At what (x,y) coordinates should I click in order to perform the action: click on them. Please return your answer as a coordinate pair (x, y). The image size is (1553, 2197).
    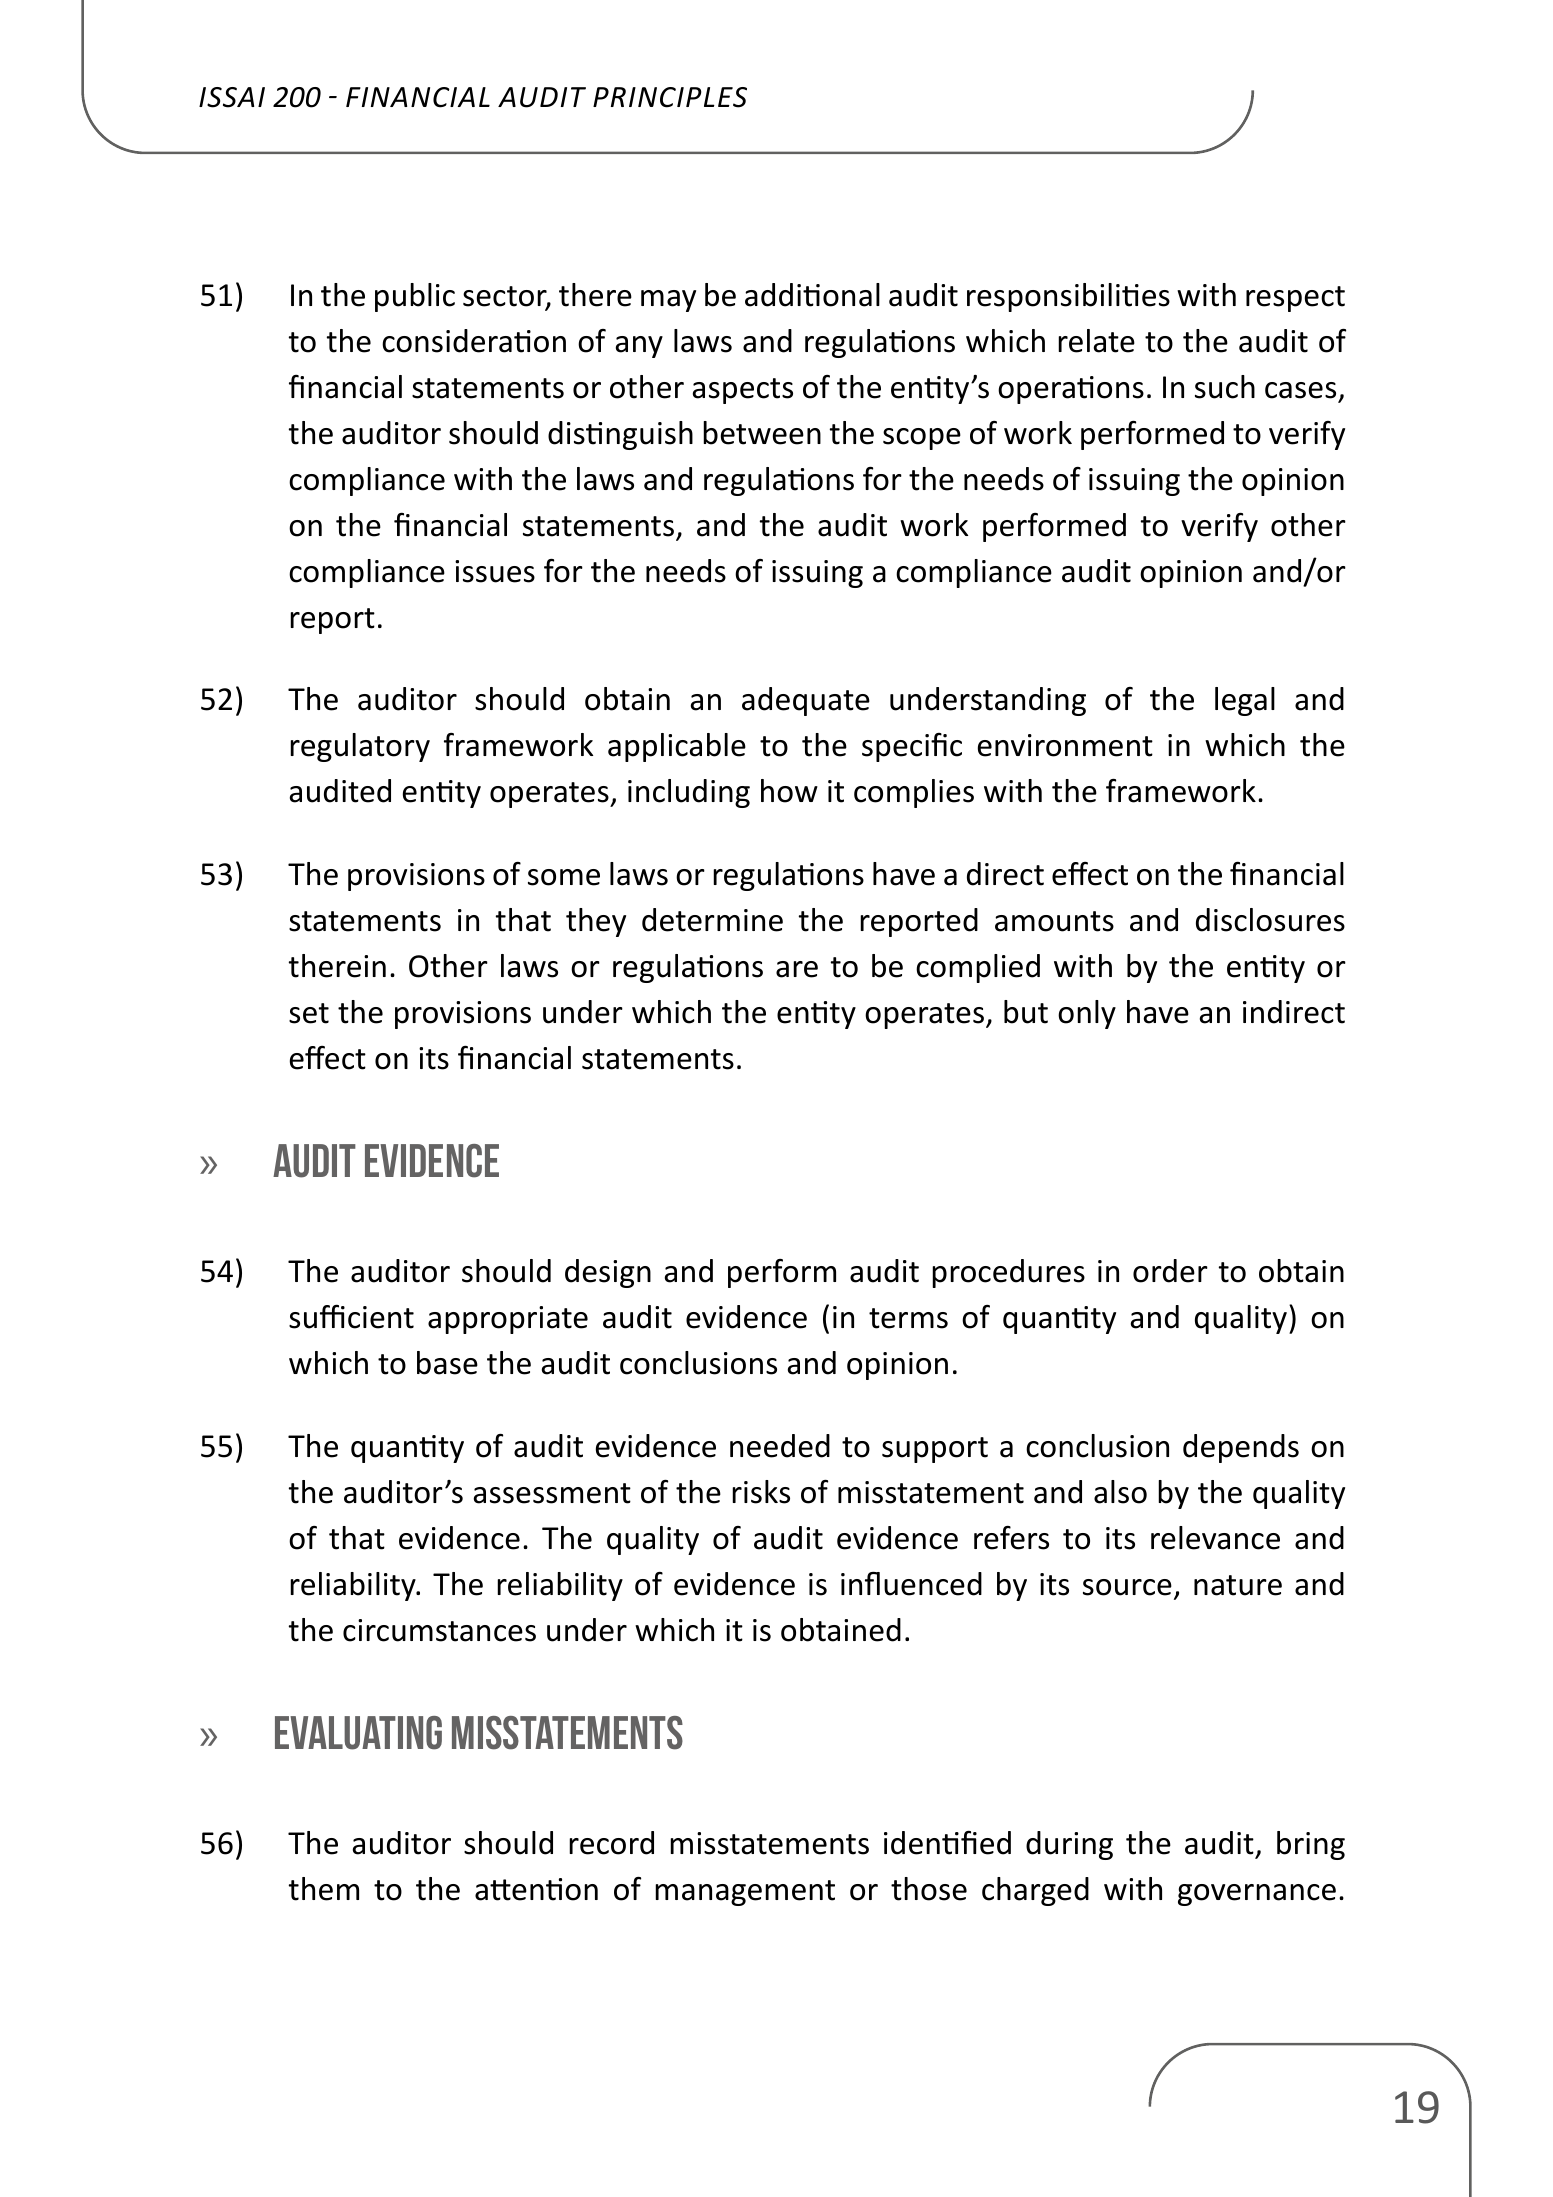
    Looking at the image, I should click on (324, 1889).
